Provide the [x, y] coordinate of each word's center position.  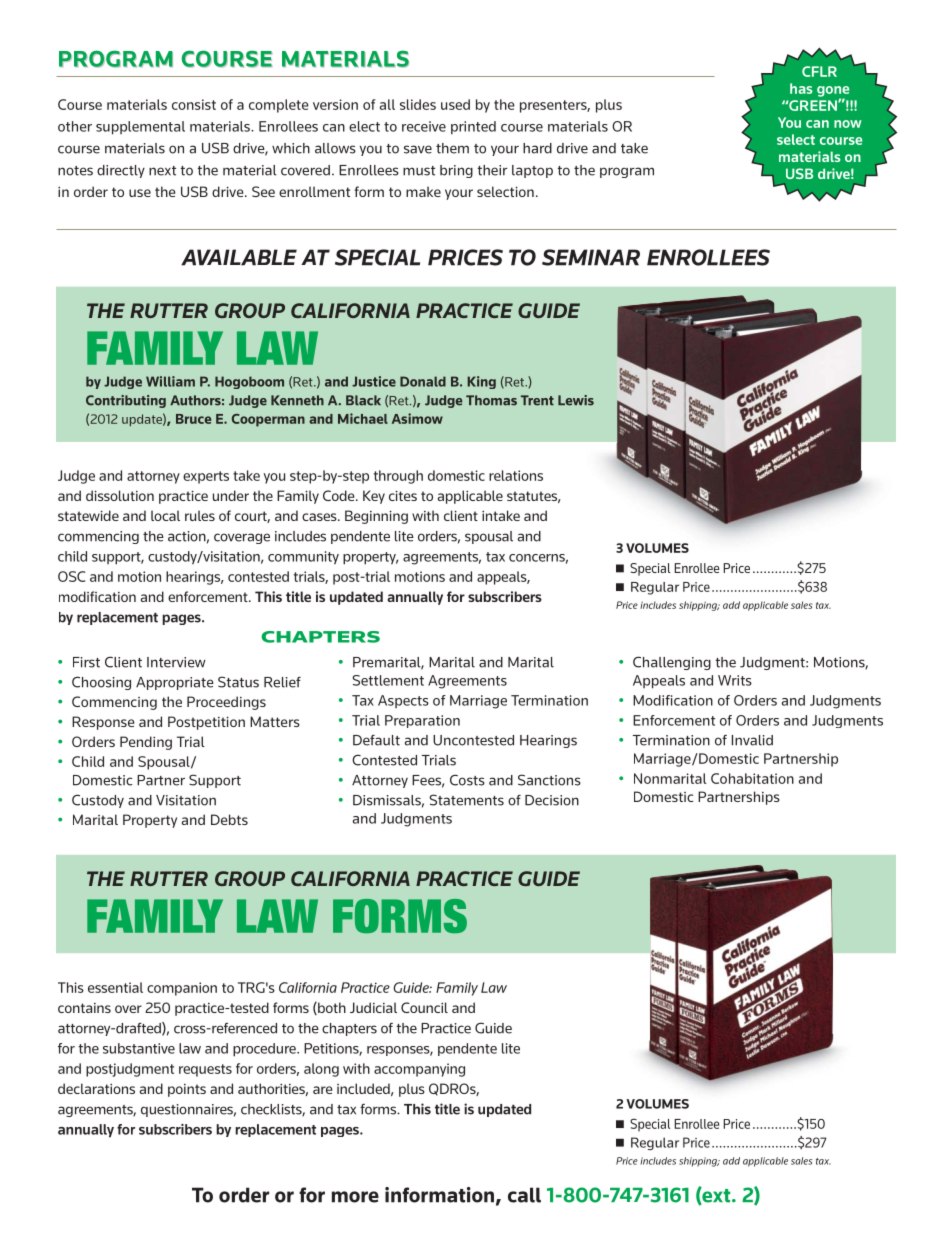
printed [473, 128]
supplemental [140, 128]
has [801, 88]
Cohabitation [752, 778]
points [187, 1090]
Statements [466, 800]
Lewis [576, 400]
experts [206, 477]
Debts [229, 819]
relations [516, 475]
